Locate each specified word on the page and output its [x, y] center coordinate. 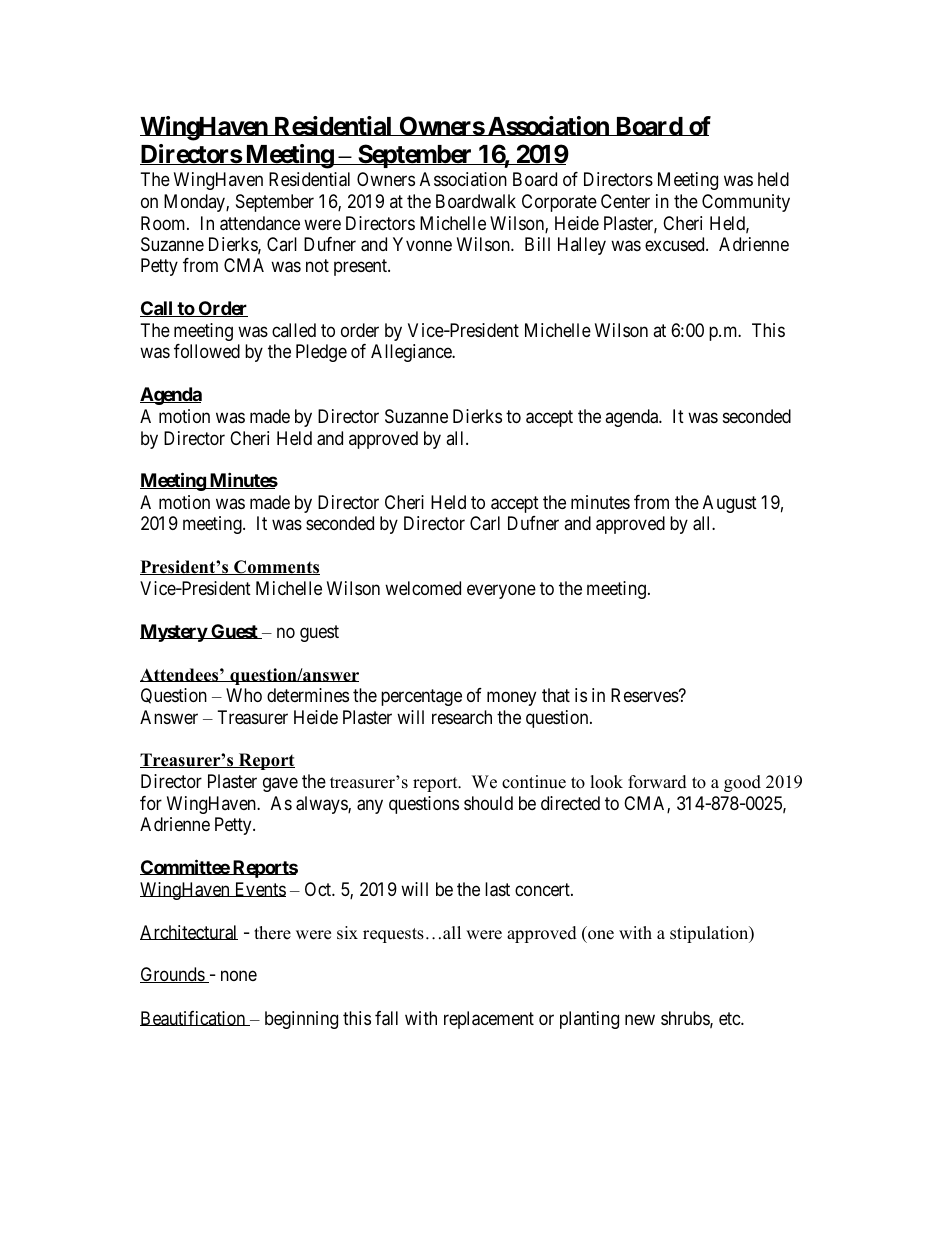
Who [244, 695]
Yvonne [422, 244]
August [730, 504]
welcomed [423, 588]
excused [676, 244]
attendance [260, 223]
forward [657, 782]
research [462, 717]
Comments [276, 567]
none [239, 976]
